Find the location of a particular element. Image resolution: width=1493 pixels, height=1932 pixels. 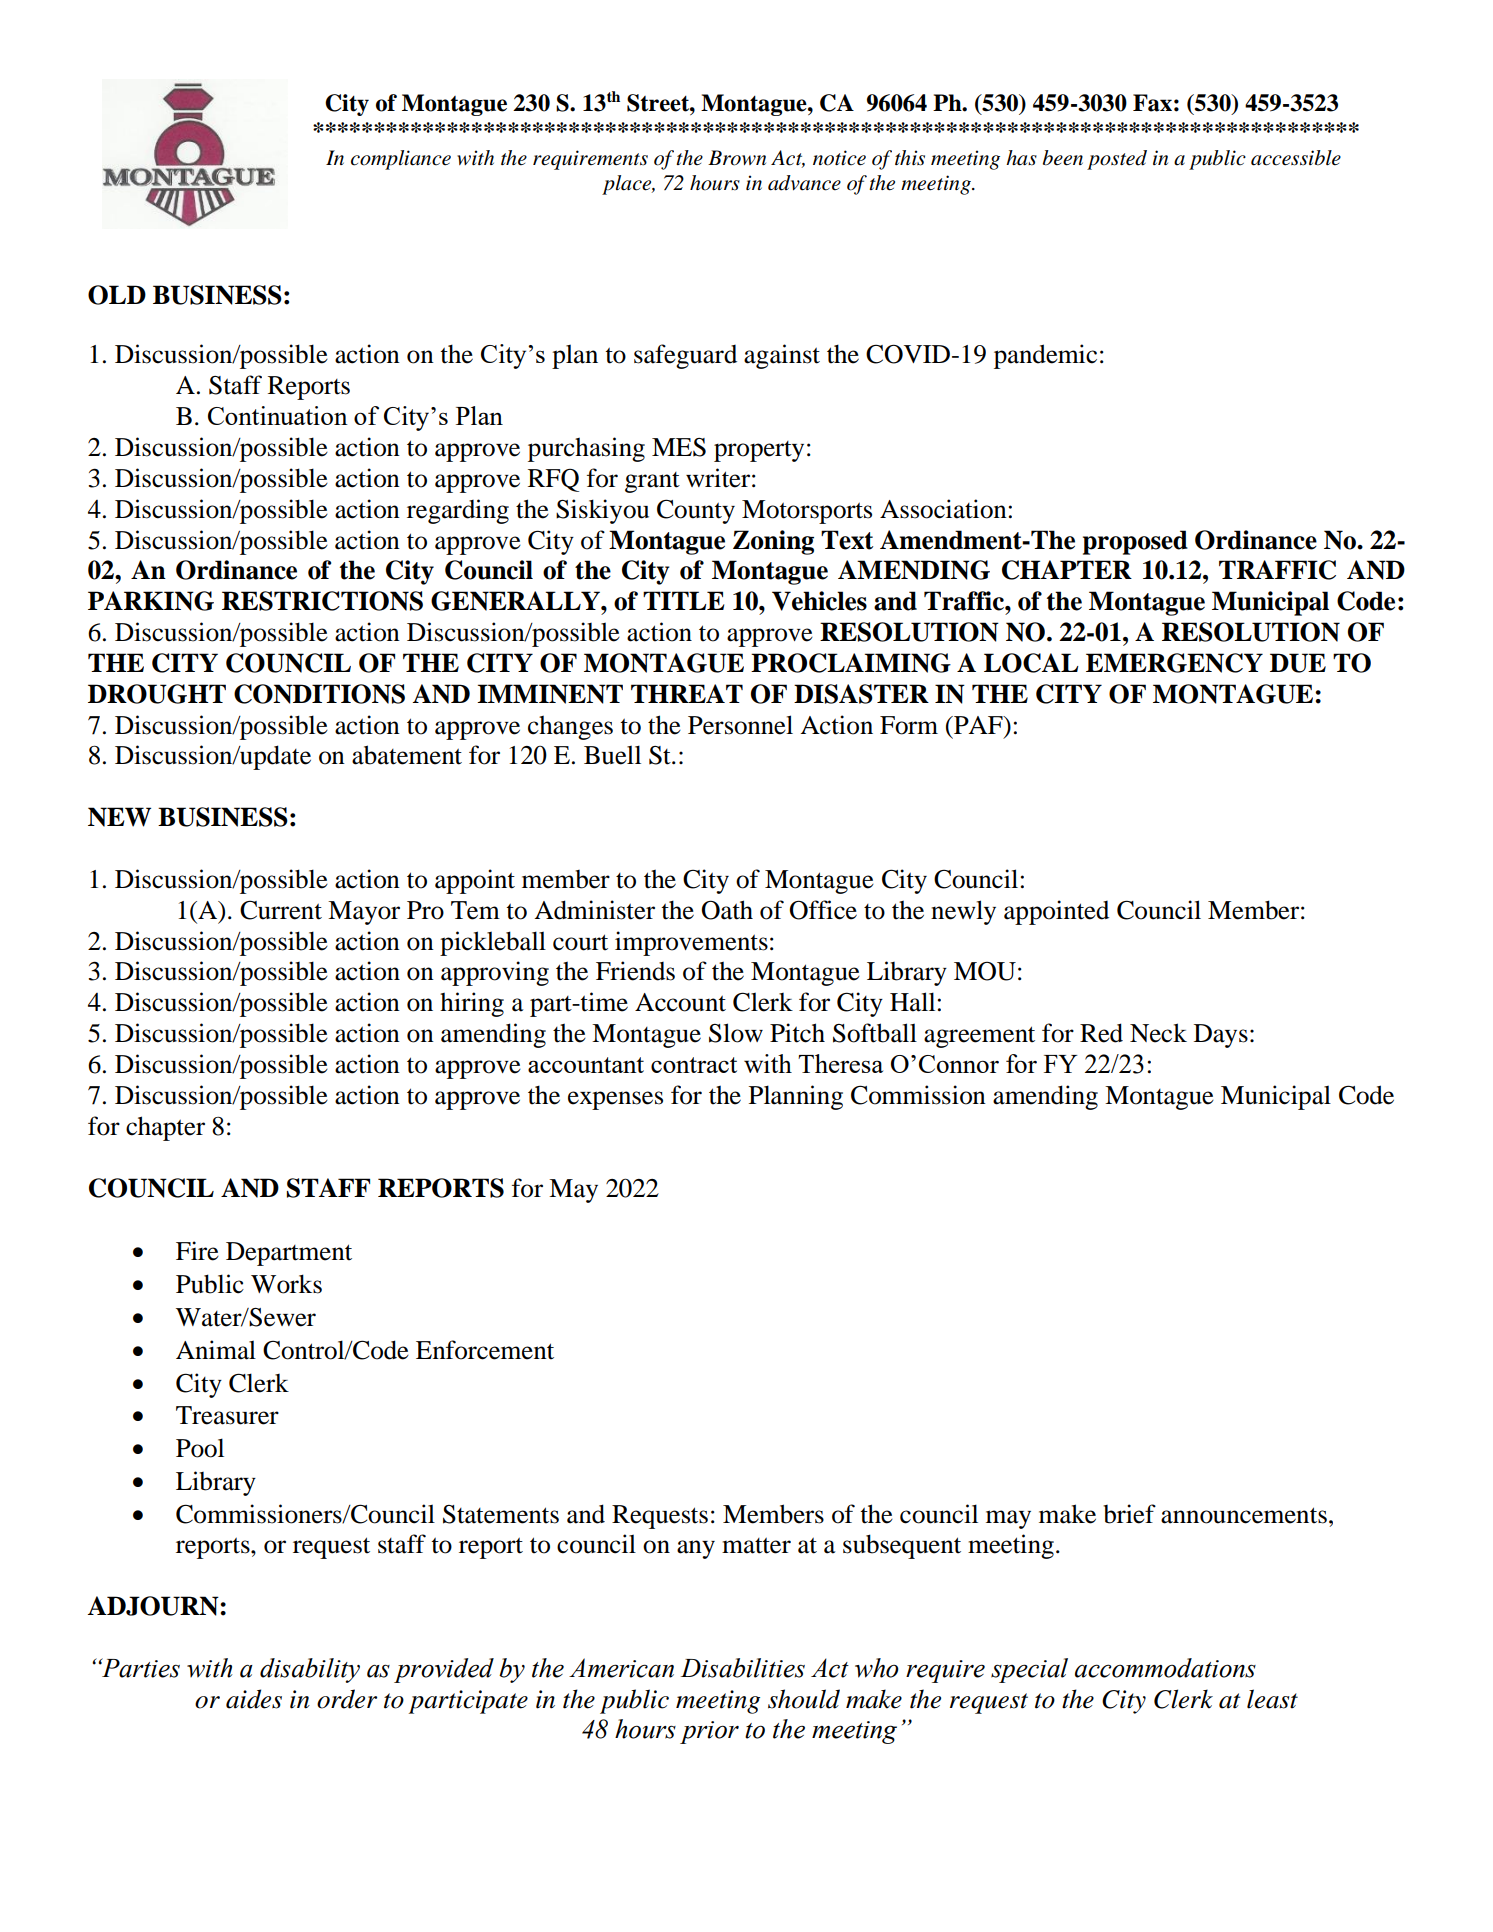

Brown is located at coordinates (737, 158).
